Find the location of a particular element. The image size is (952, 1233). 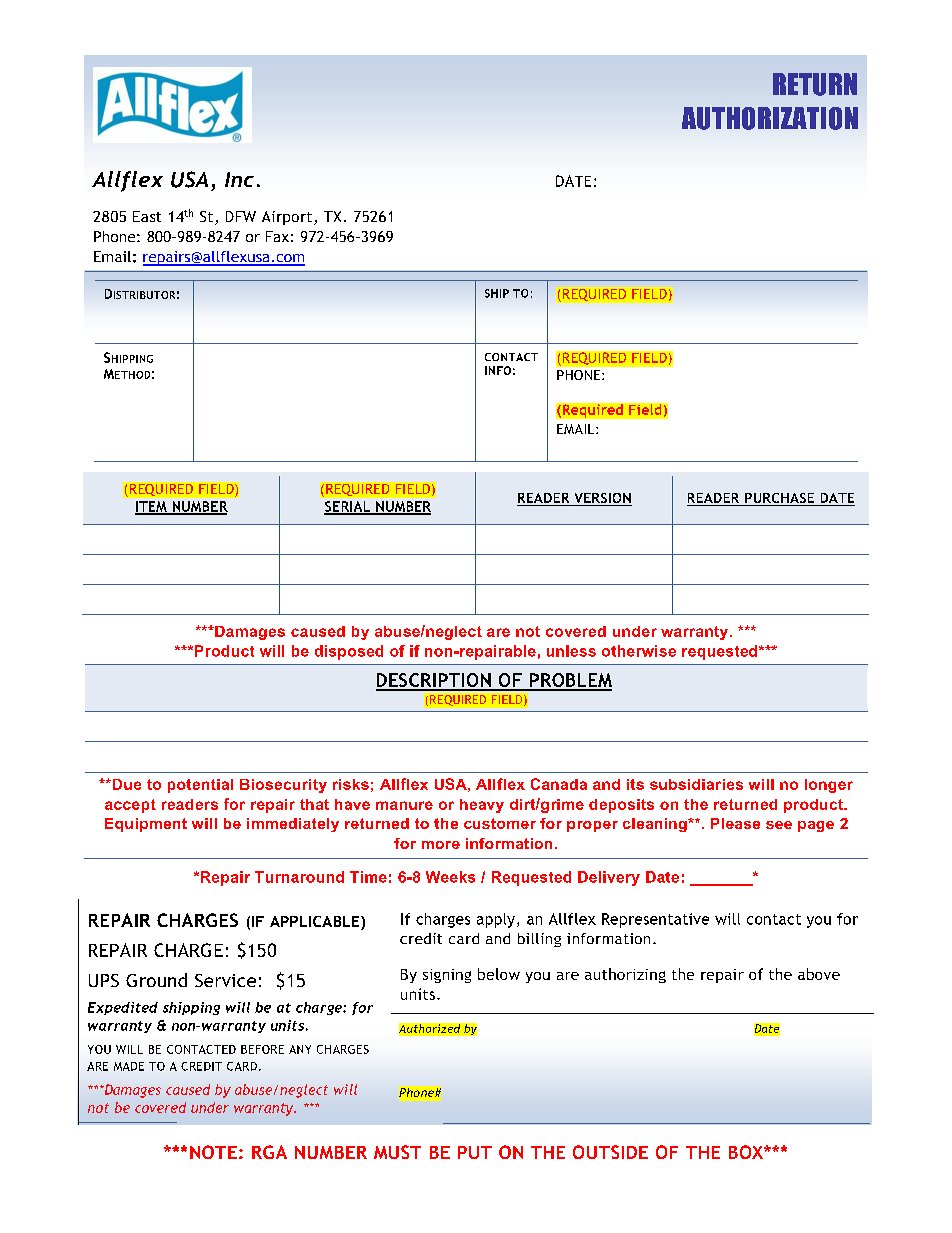

heavy is located at coordinates (482, 806).
